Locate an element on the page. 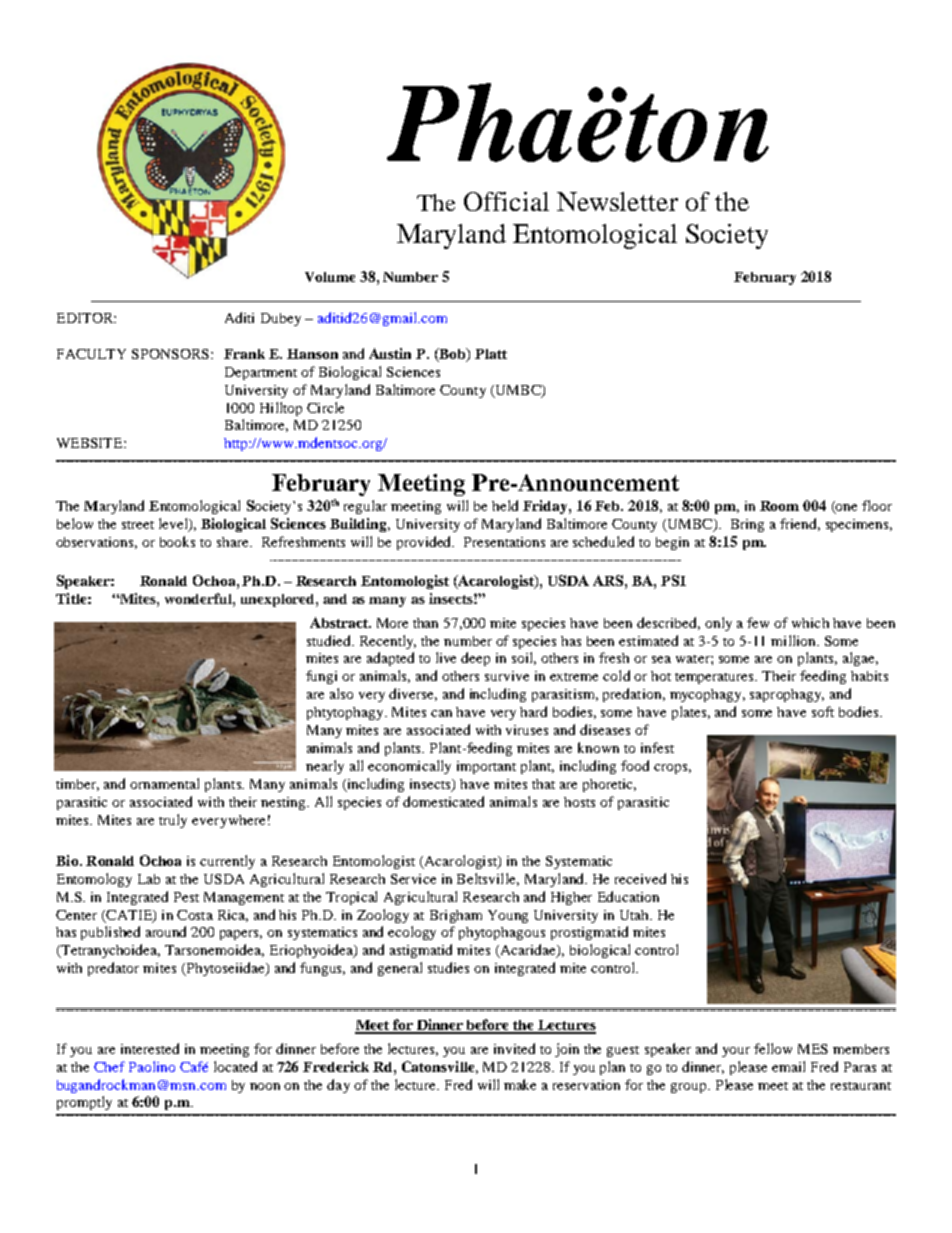  Official is located at coordinates (506, 201).
